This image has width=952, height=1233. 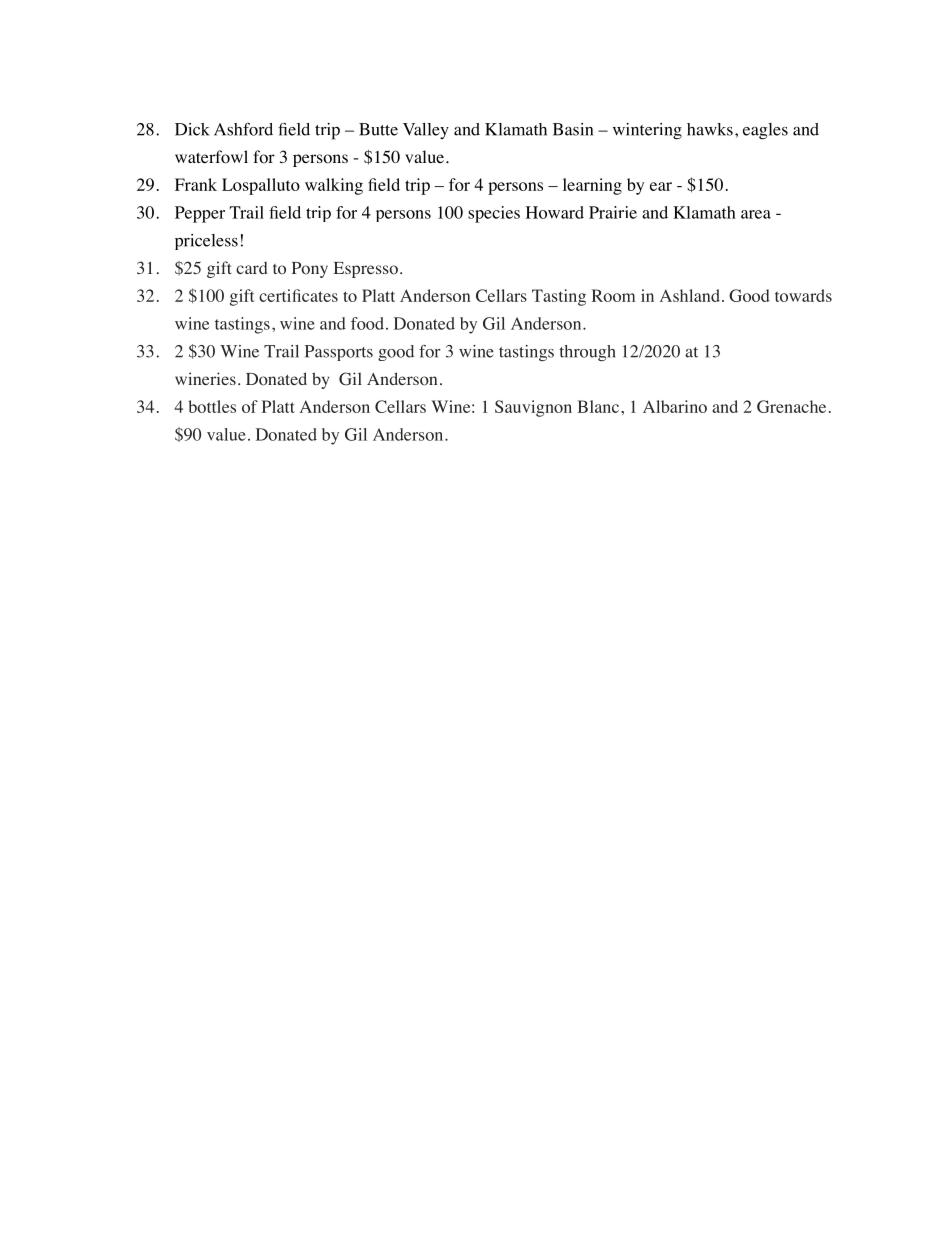 I want to click on card, so click(x=252, y=268).
